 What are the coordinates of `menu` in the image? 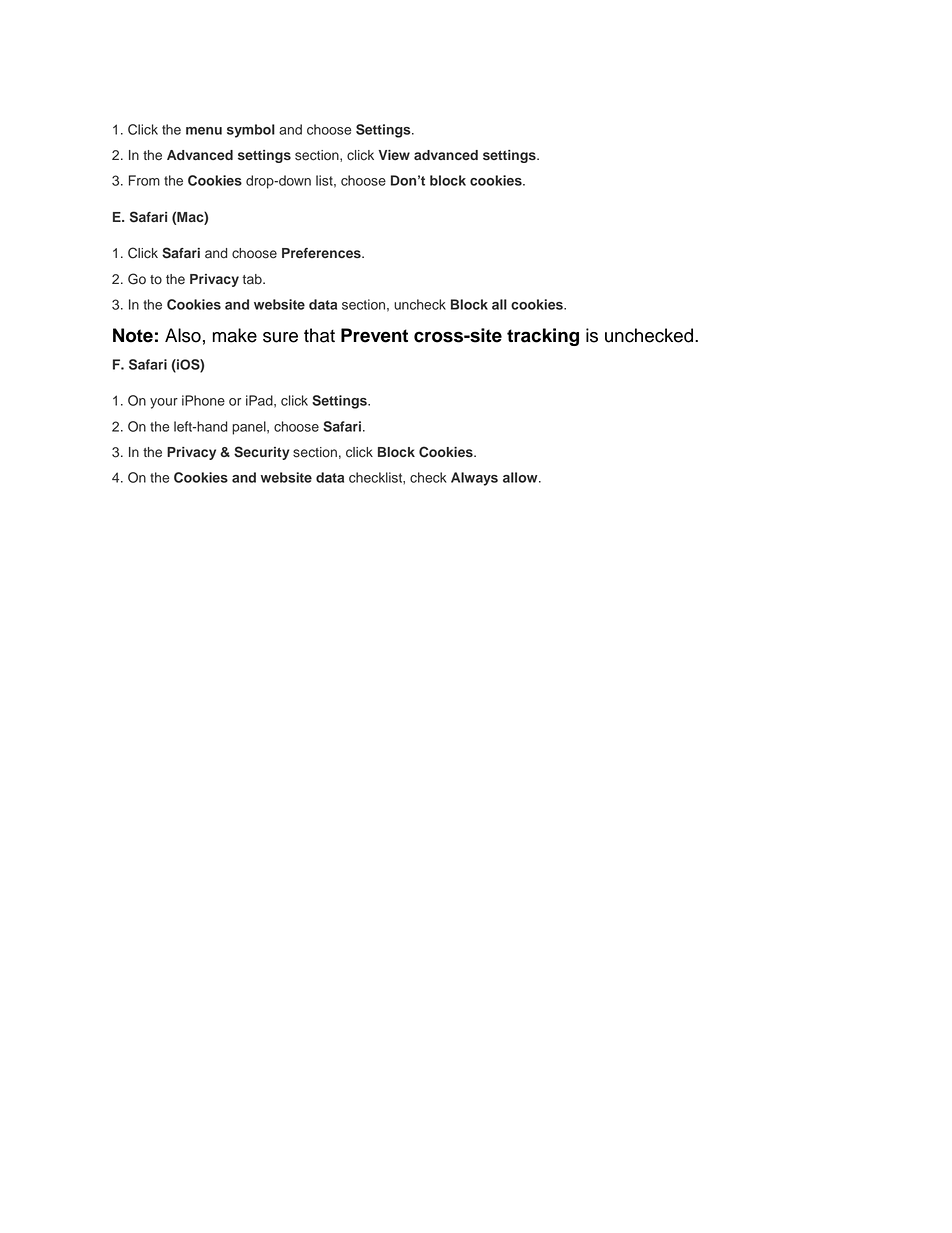 It's located at (204, 131).
